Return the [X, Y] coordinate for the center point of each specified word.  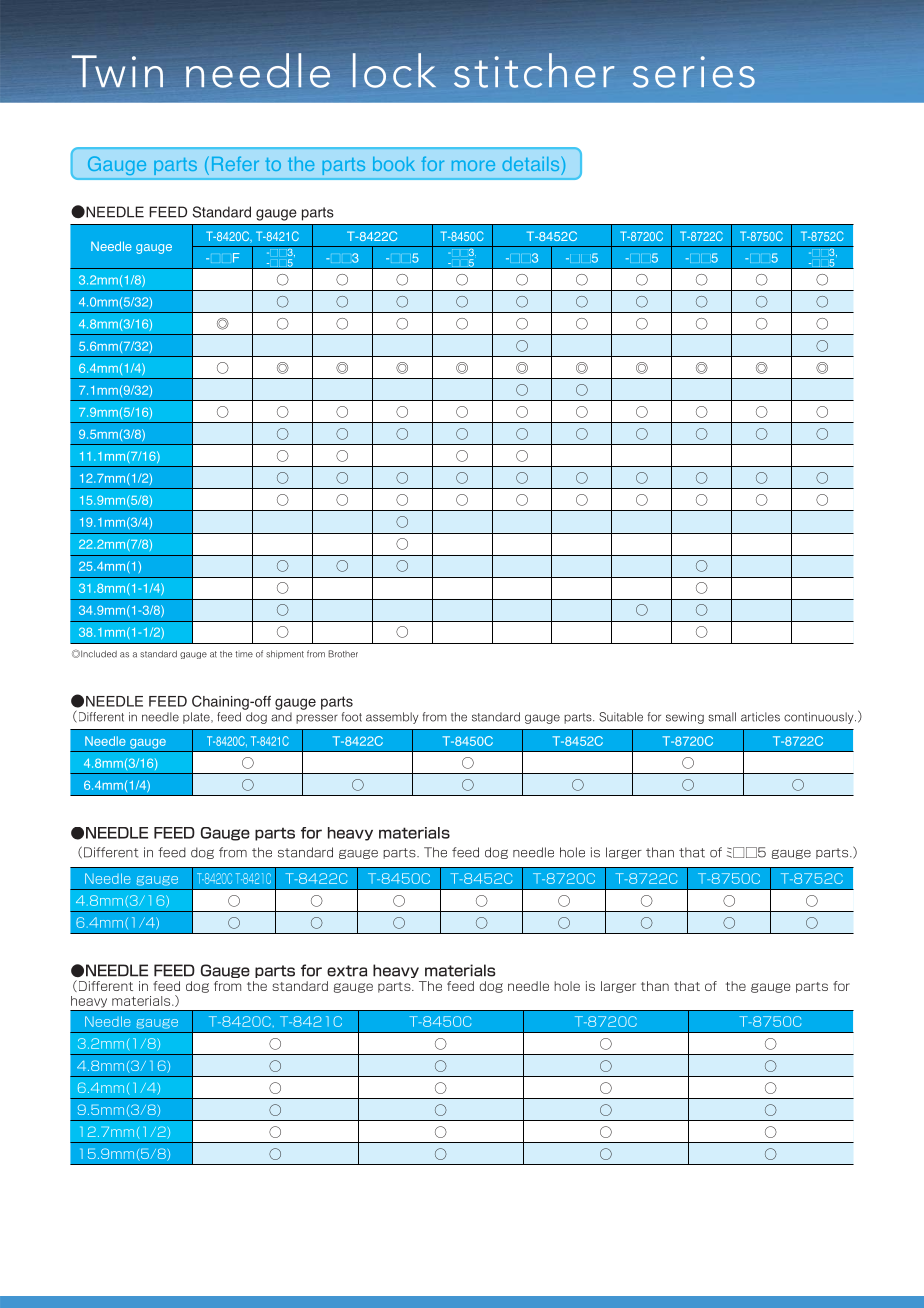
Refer [235, 163]
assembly [392, 718]
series [694, 72]
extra [347, 971]
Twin [117, 71]
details [532, 163]
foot [352, 717]
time [244, 654]
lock [394, 70]
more [473, 165]
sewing [685, 718]
